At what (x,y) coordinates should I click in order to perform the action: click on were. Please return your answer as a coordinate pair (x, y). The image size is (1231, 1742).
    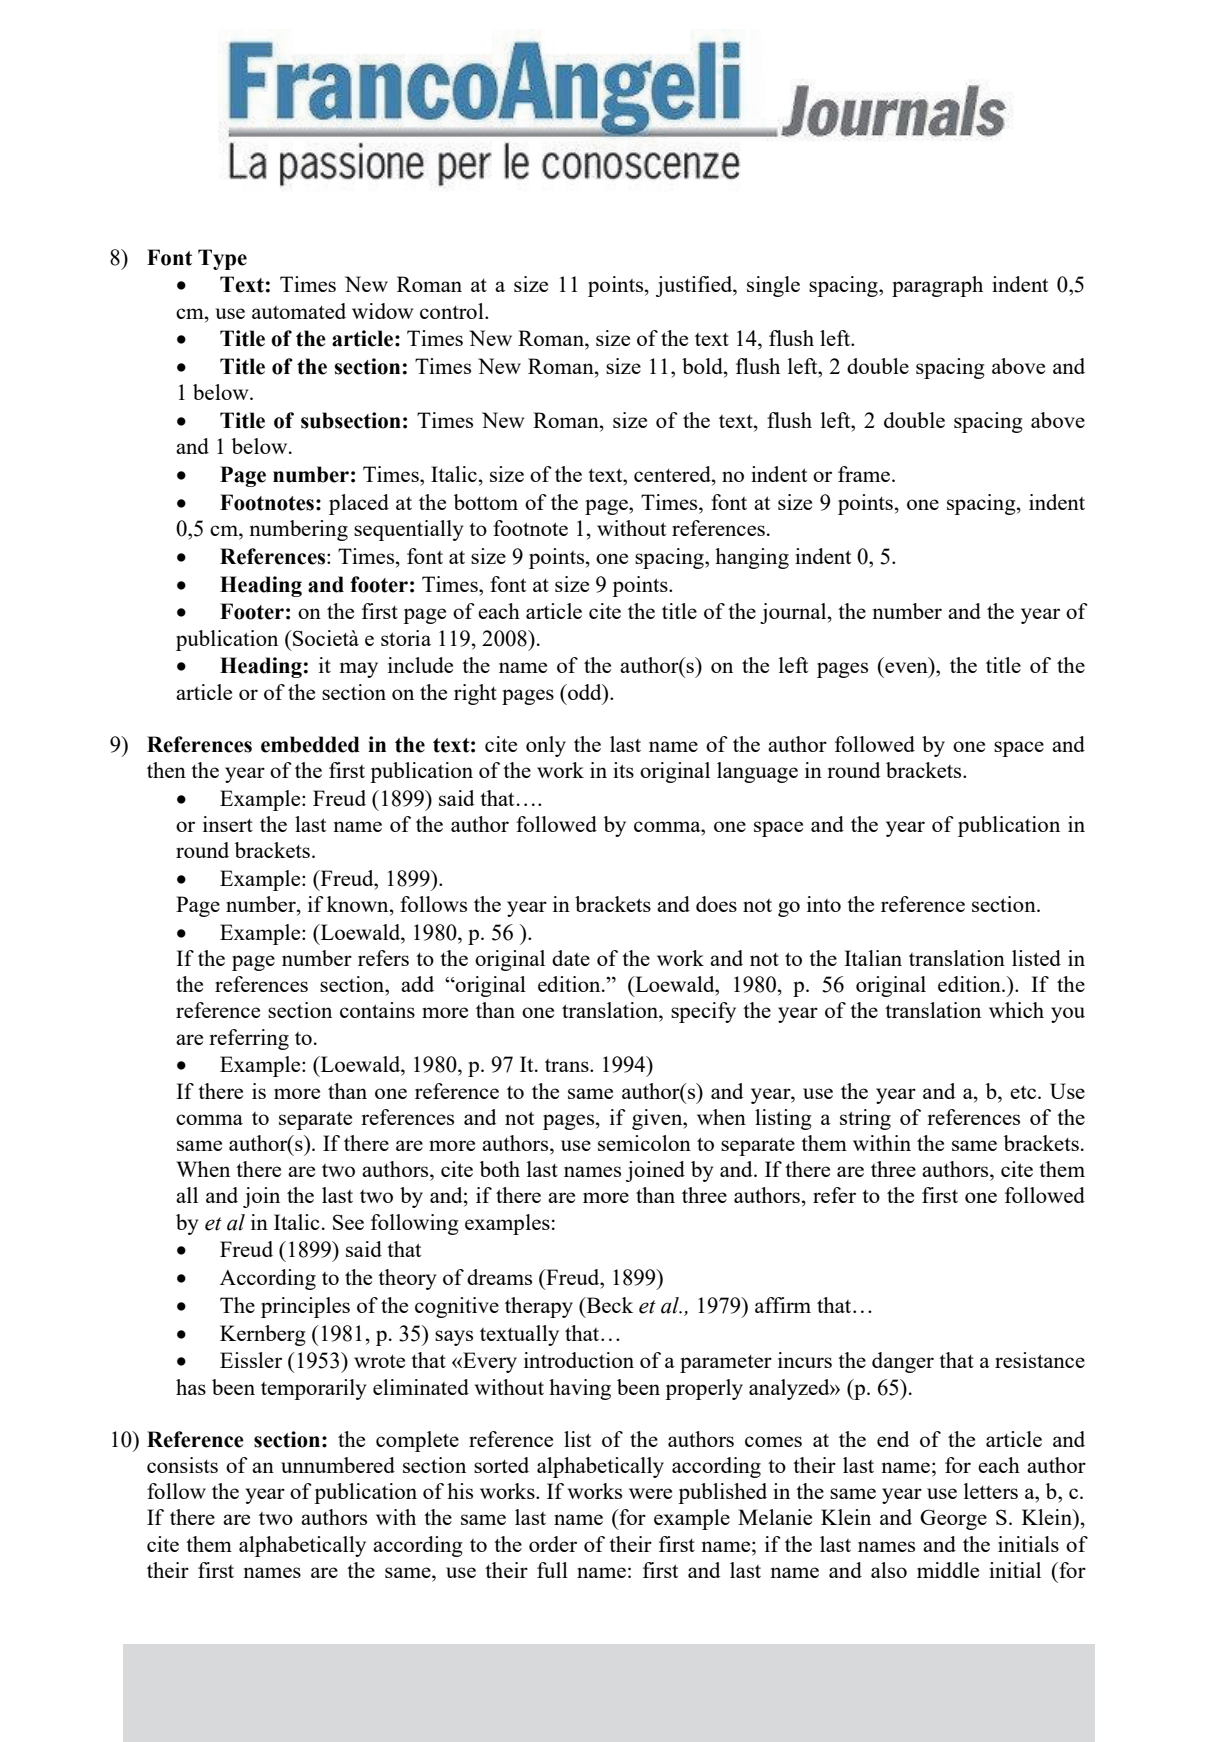
    Looking at the image, I should click on (650, 1493).
